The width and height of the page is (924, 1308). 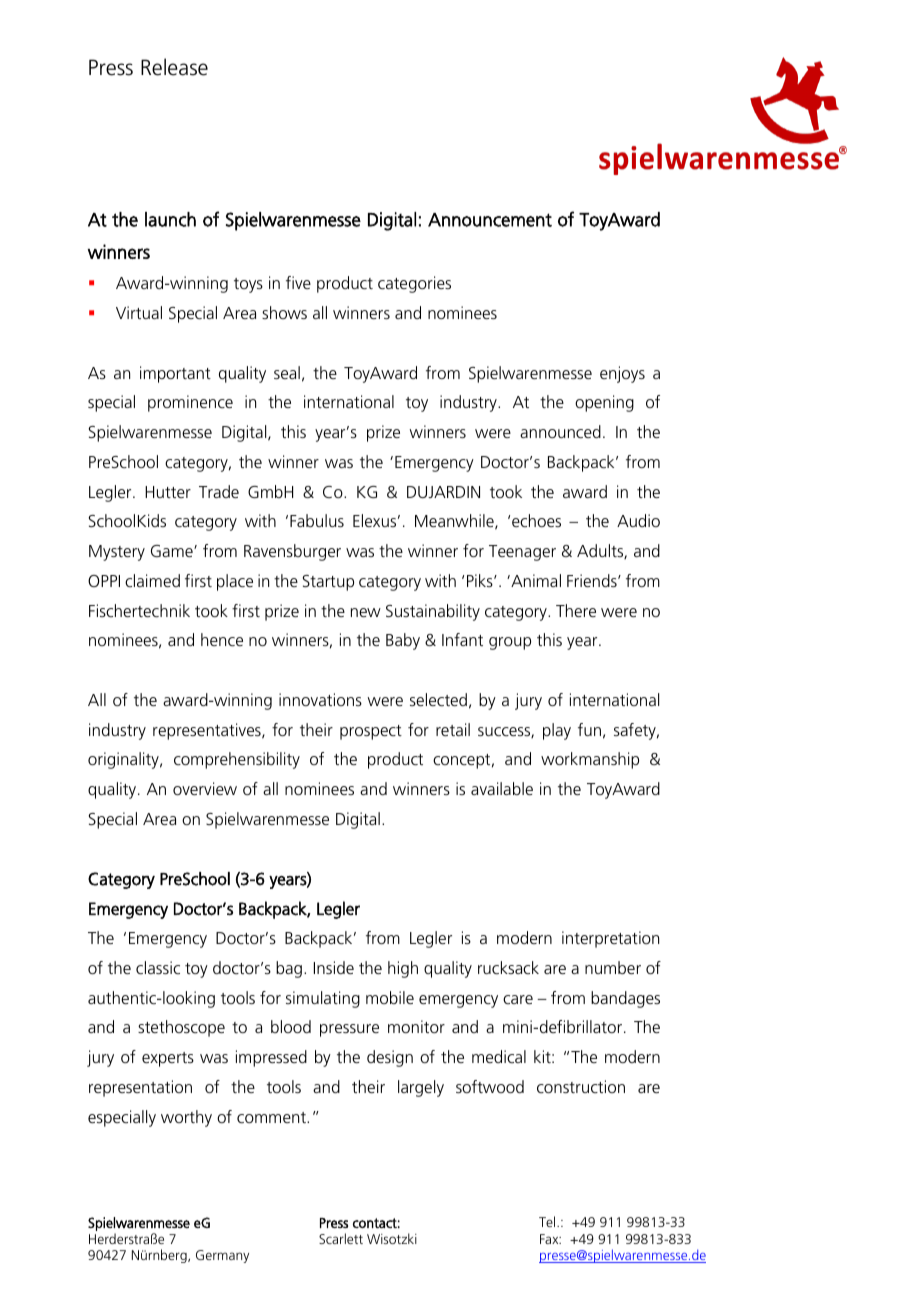 What do you see at coordinates (604, 403) in the page?
I see `opening` at bounding box center [604, 403].
